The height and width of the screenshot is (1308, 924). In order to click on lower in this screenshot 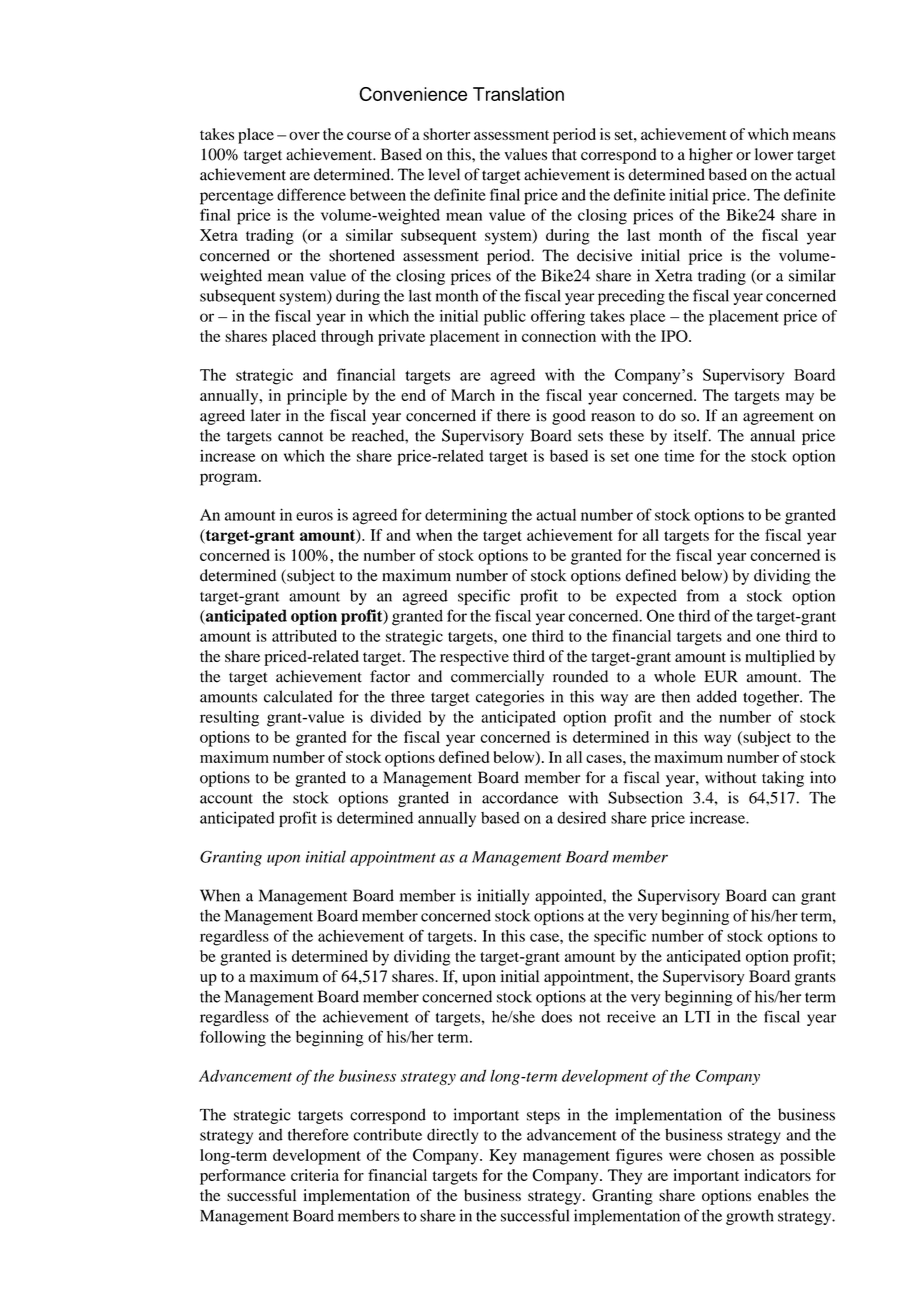, I will do `click(774, 154)`.
